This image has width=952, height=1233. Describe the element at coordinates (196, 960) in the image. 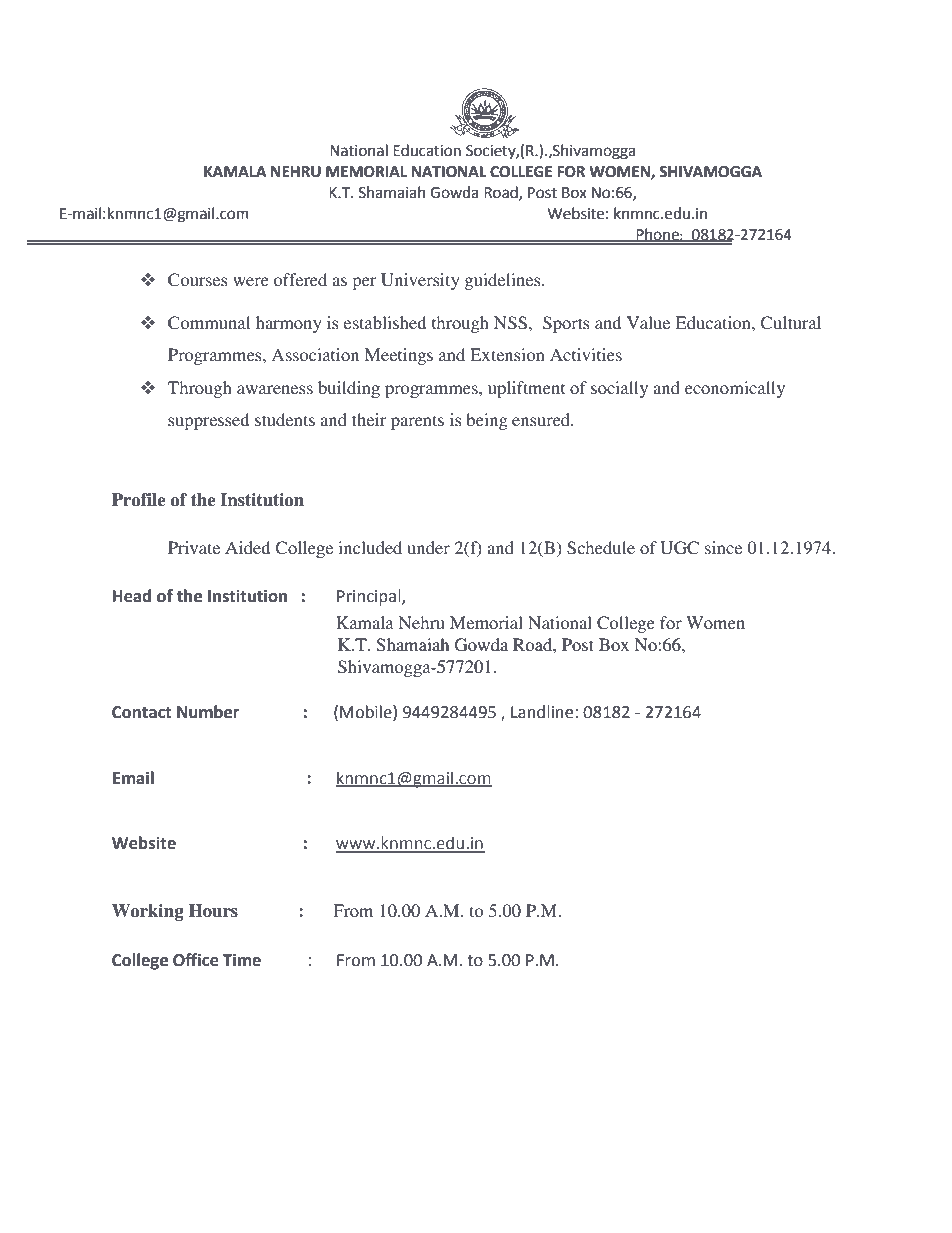

I see `Office` at that location.
